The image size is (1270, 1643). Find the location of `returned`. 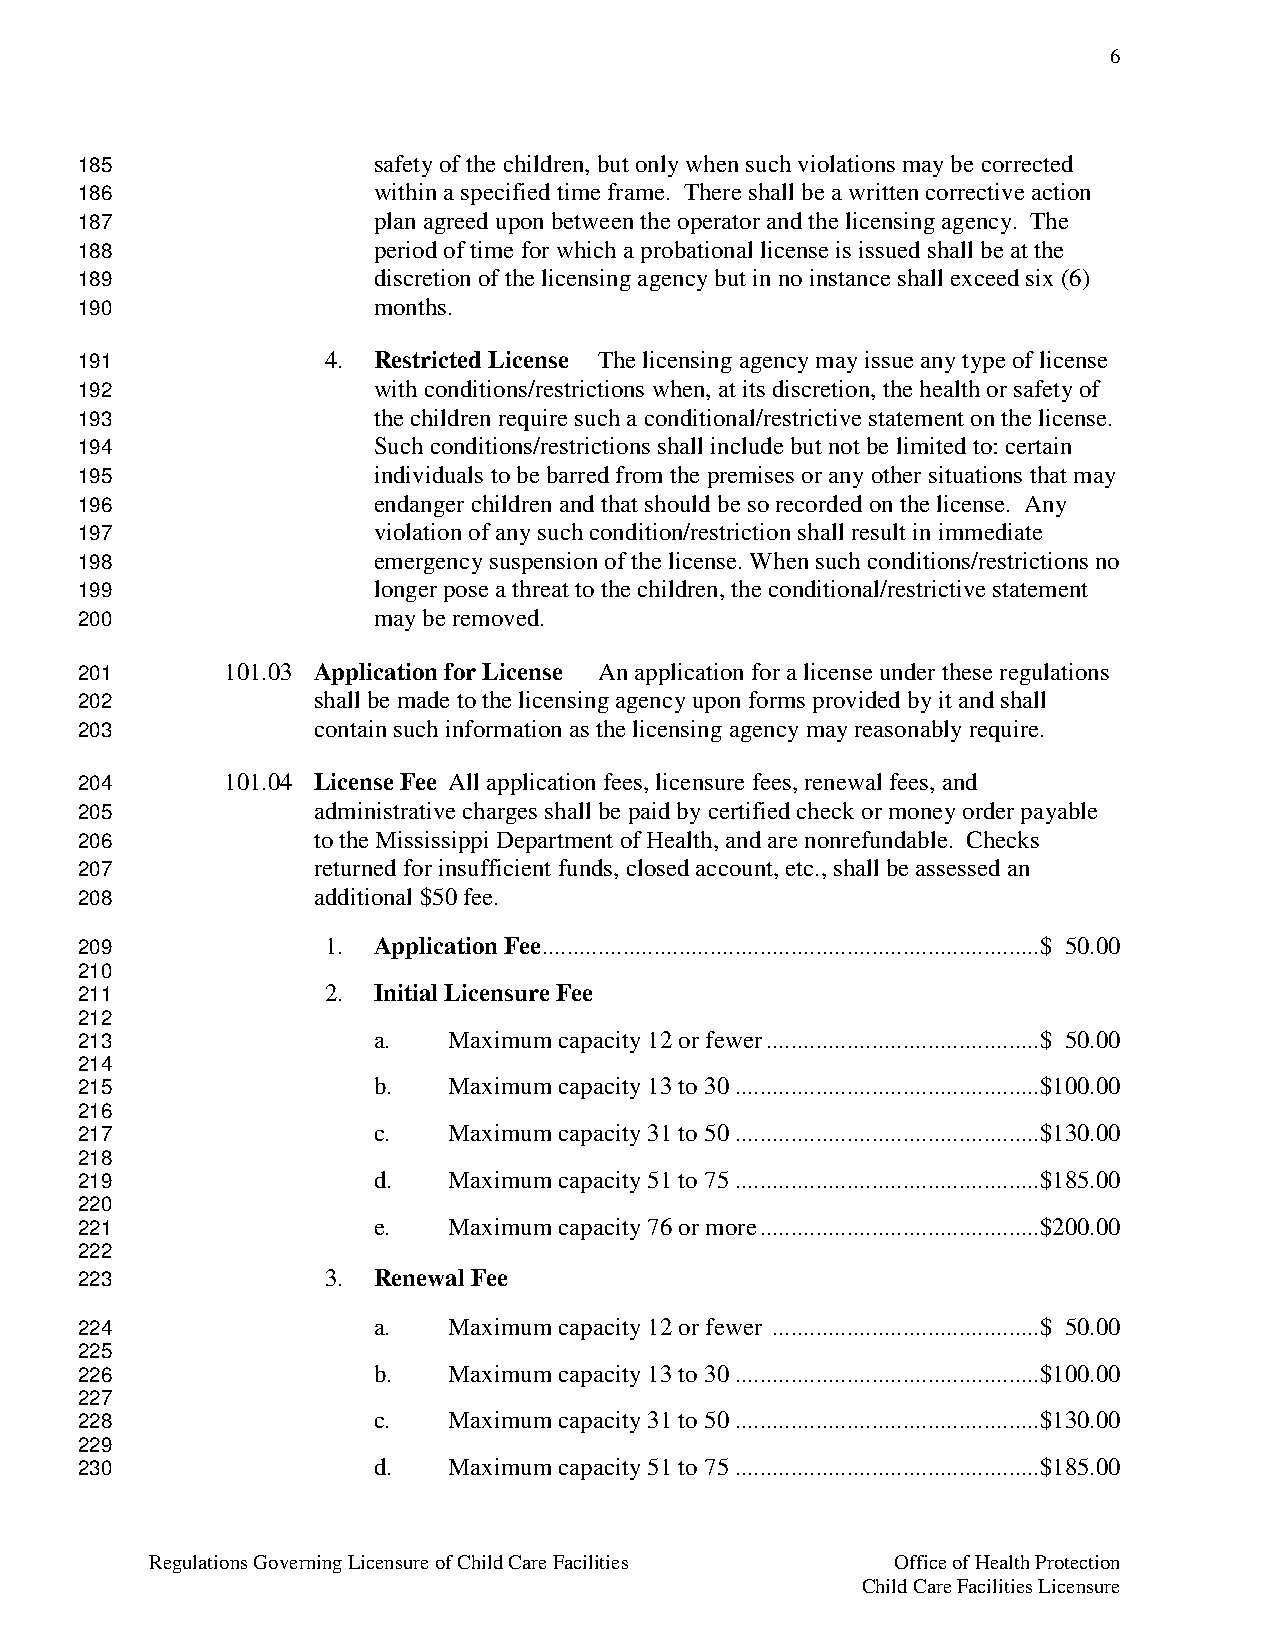

returned is located at coordinates (355, 867).
